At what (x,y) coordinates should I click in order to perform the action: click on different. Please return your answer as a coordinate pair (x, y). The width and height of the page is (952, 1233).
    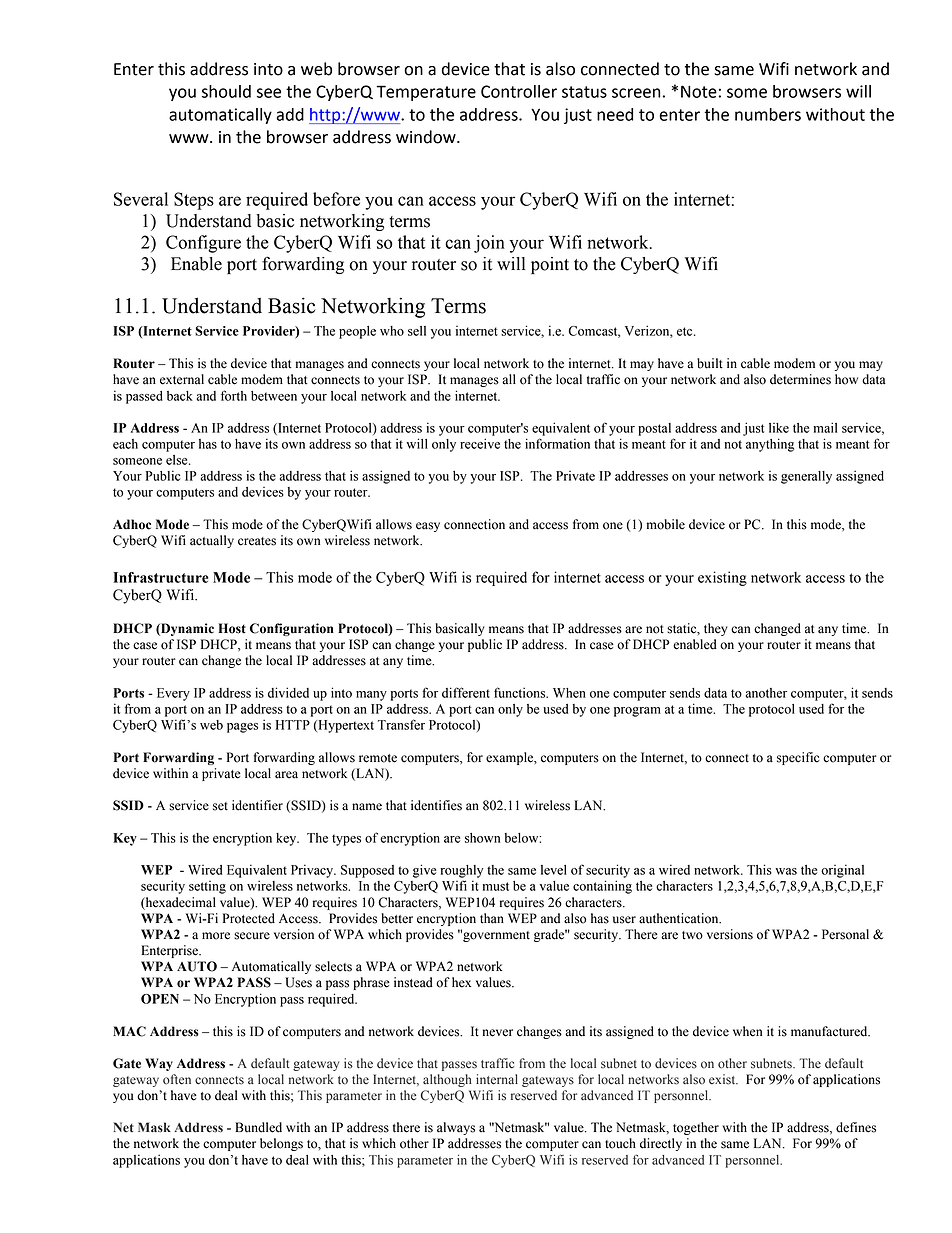
    Looking at the image, I should click on (466, 692).
